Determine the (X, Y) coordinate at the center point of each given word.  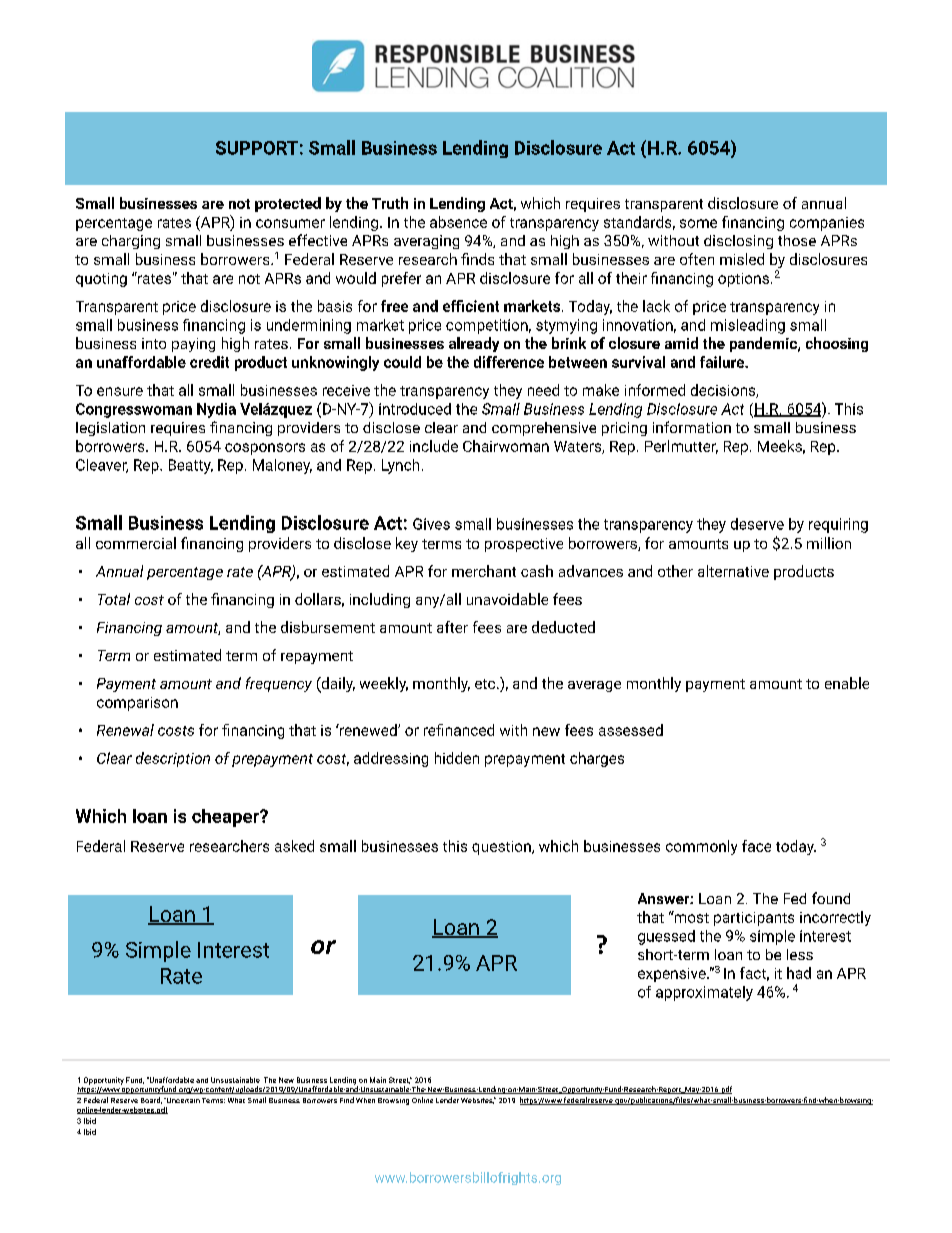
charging (131, 242)
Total (114, 599)
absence (458, 222)
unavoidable (507, 599)
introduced (415, 409)
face (756, 846)
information (692, 427)
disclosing (738, 242)
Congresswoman (134, 410)
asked (294, 846)
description (173, 759)
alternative (733, 571)
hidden (457, 758)
